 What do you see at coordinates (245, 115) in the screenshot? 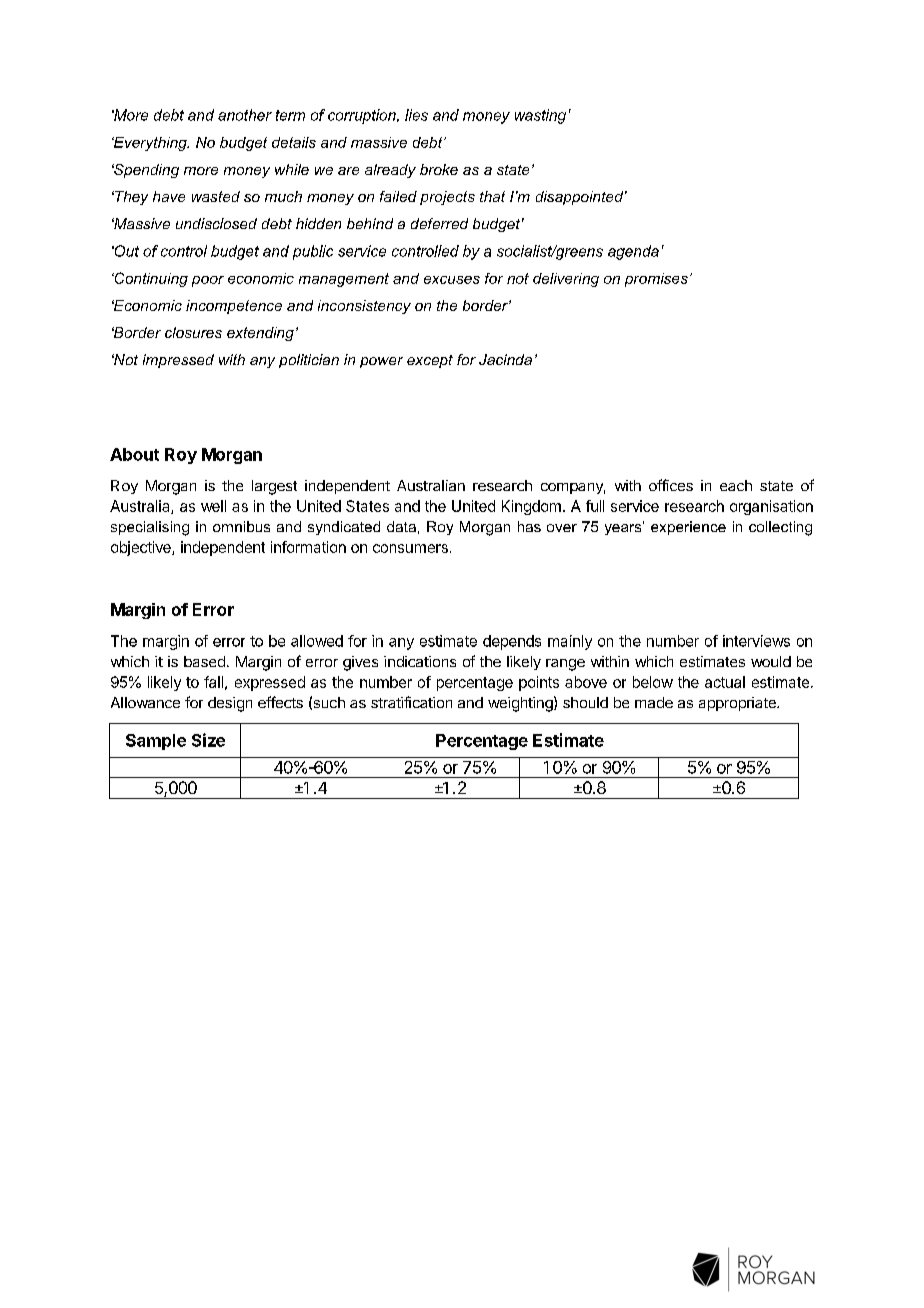
I see `another` at bounding box center [245, 115].
